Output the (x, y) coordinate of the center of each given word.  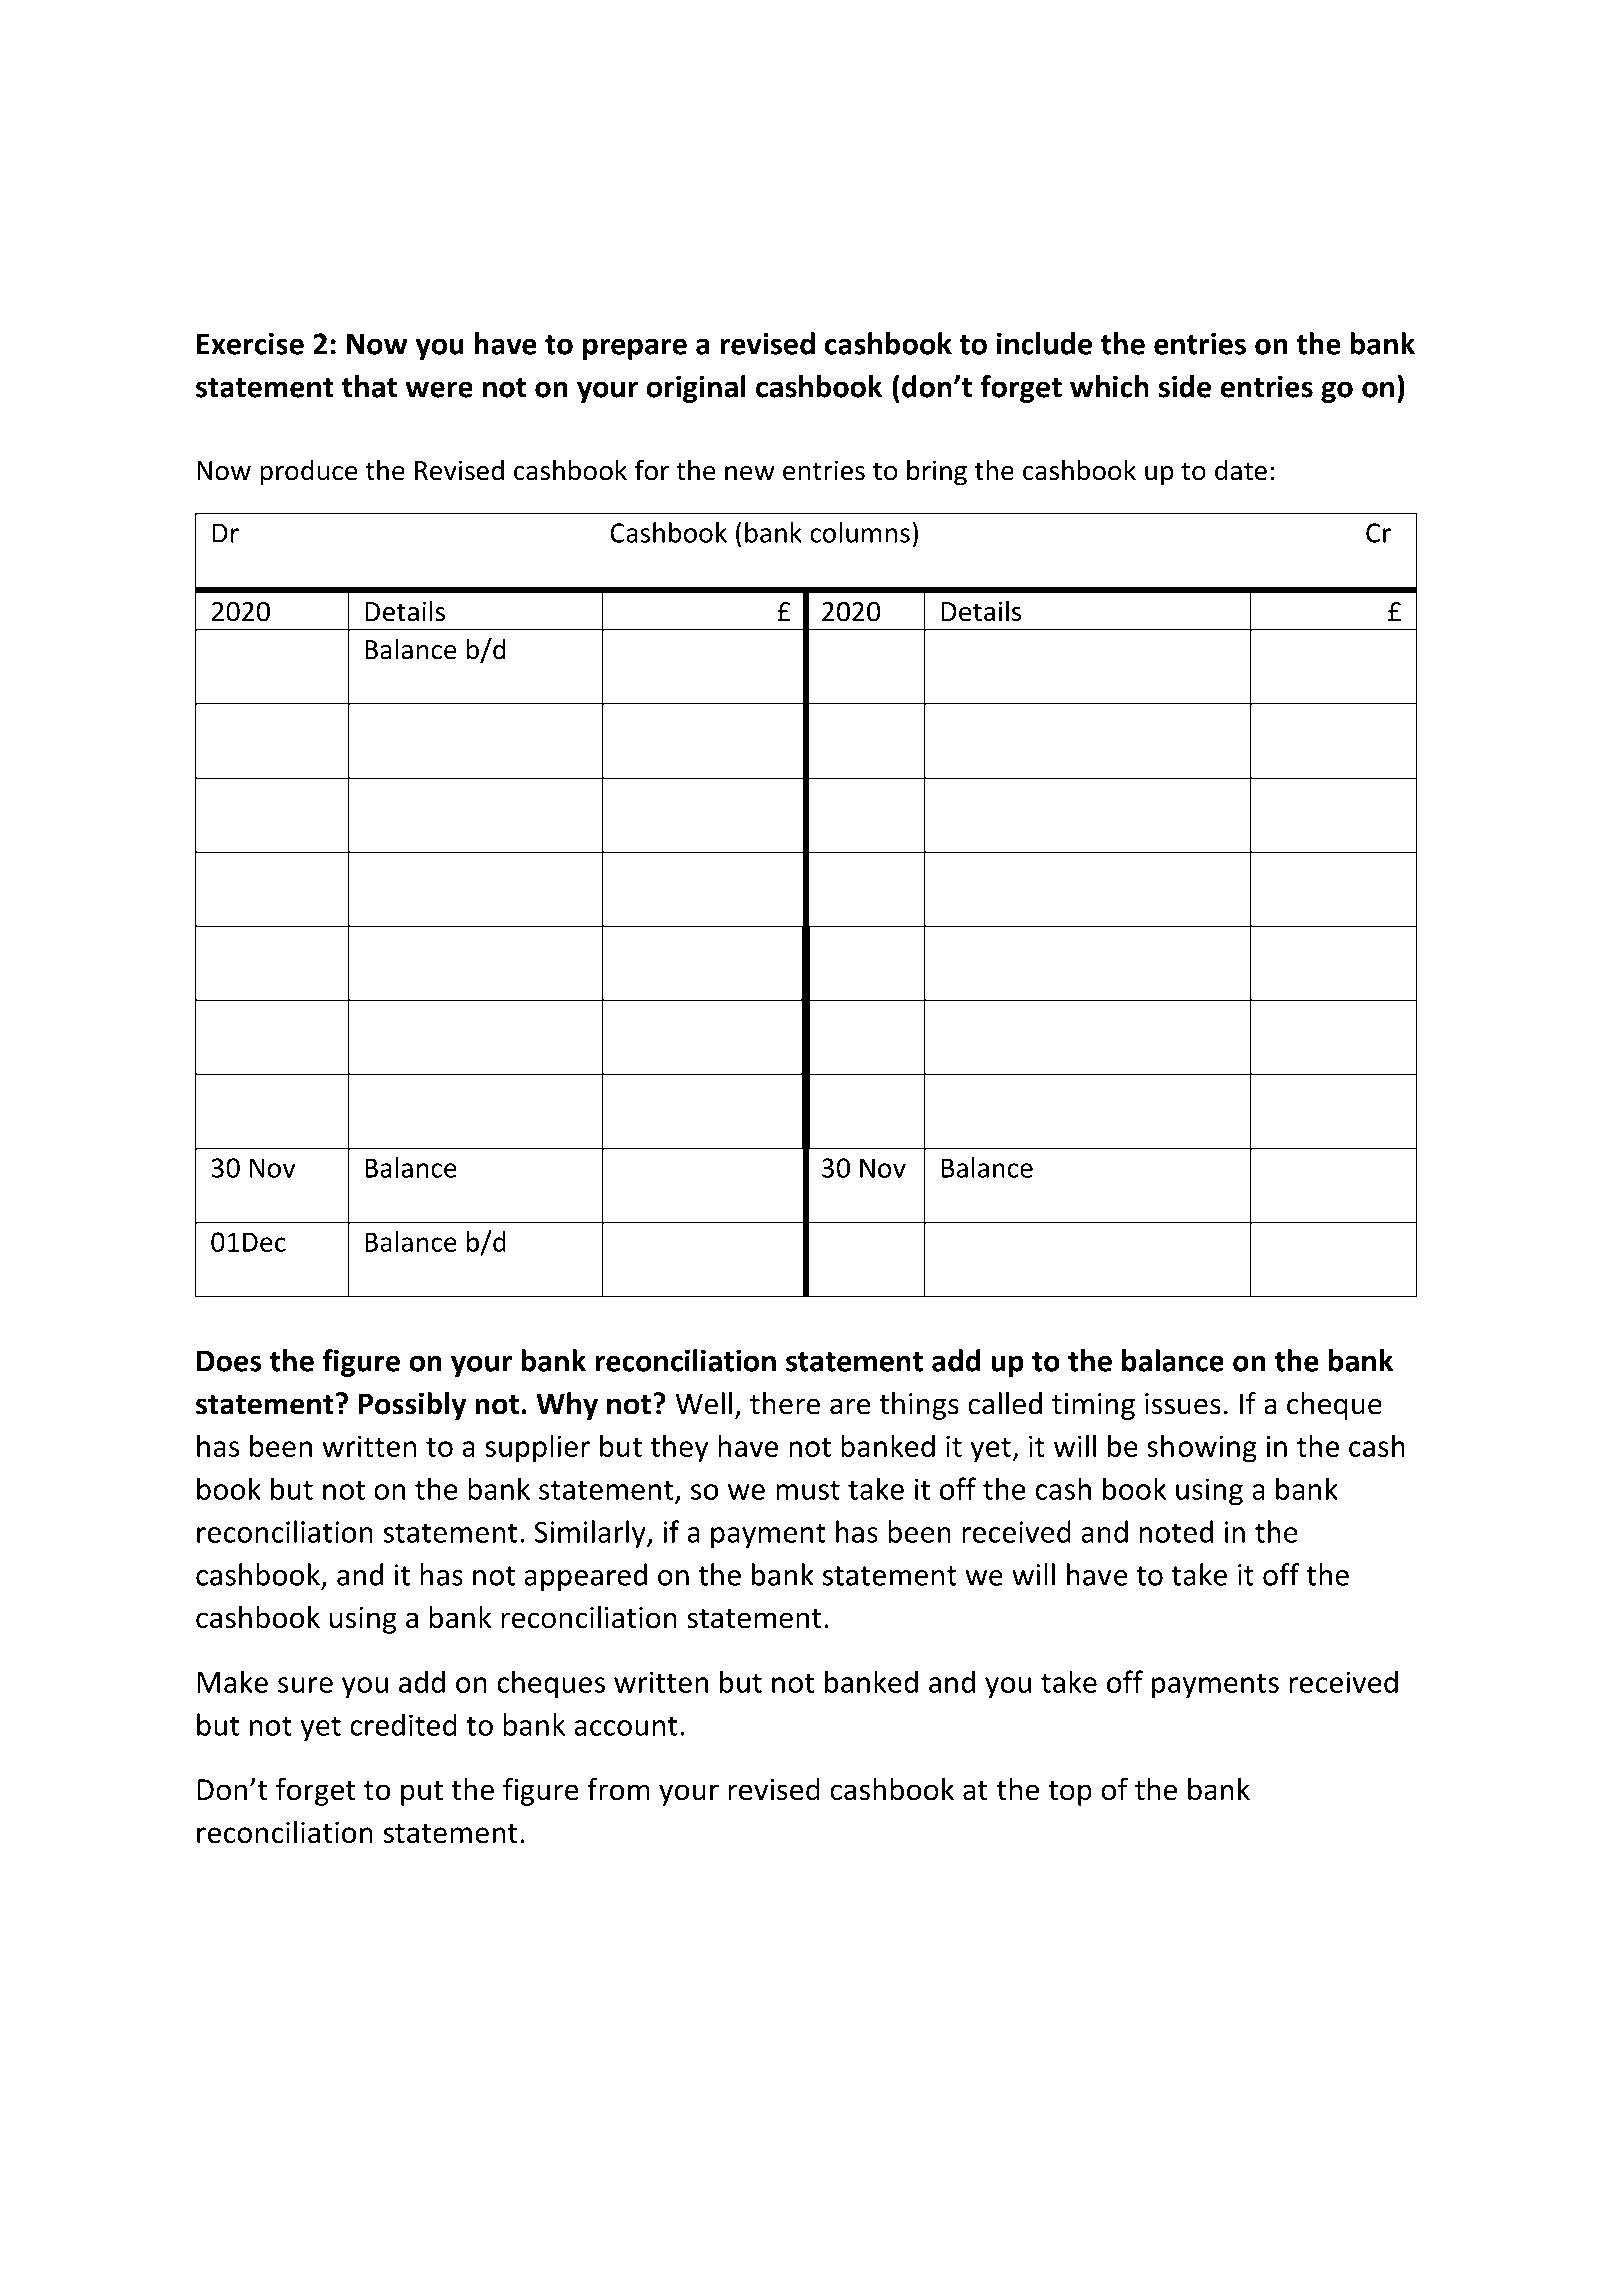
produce (309, 472)
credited (403, 1724)
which (1109, 386)
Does (229, 1361)
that (369, 386)
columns (860, 532)
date (1241, 470)
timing (1093, 1406)
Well (703, 1403)
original (696, 389)
